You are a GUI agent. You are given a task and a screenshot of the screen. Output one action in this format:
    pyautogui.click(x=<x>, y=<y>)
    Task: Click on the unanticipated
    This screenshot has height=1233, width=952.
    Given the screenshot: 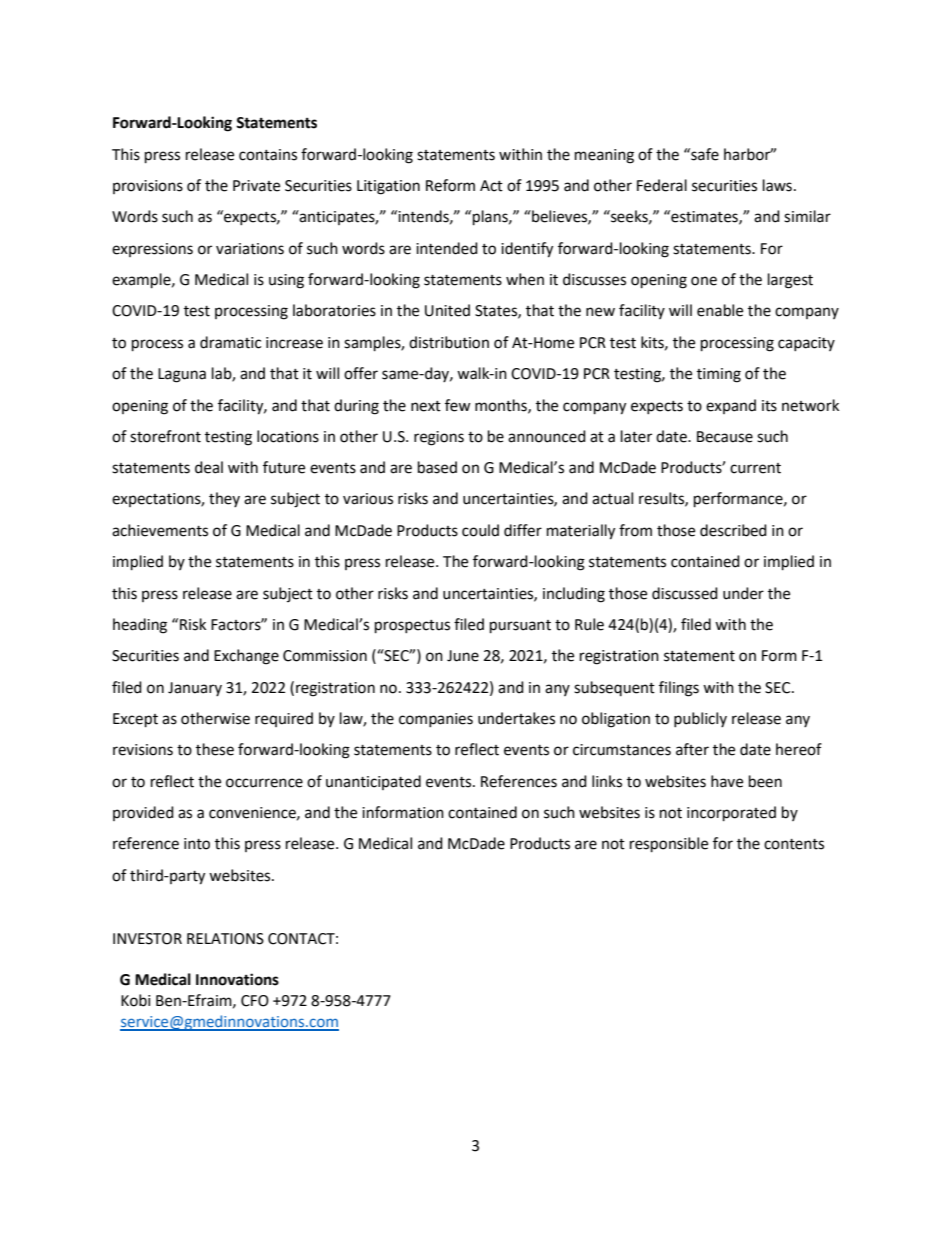 What is the action you would take?
    pyautogui.click(x=373, y=782)
